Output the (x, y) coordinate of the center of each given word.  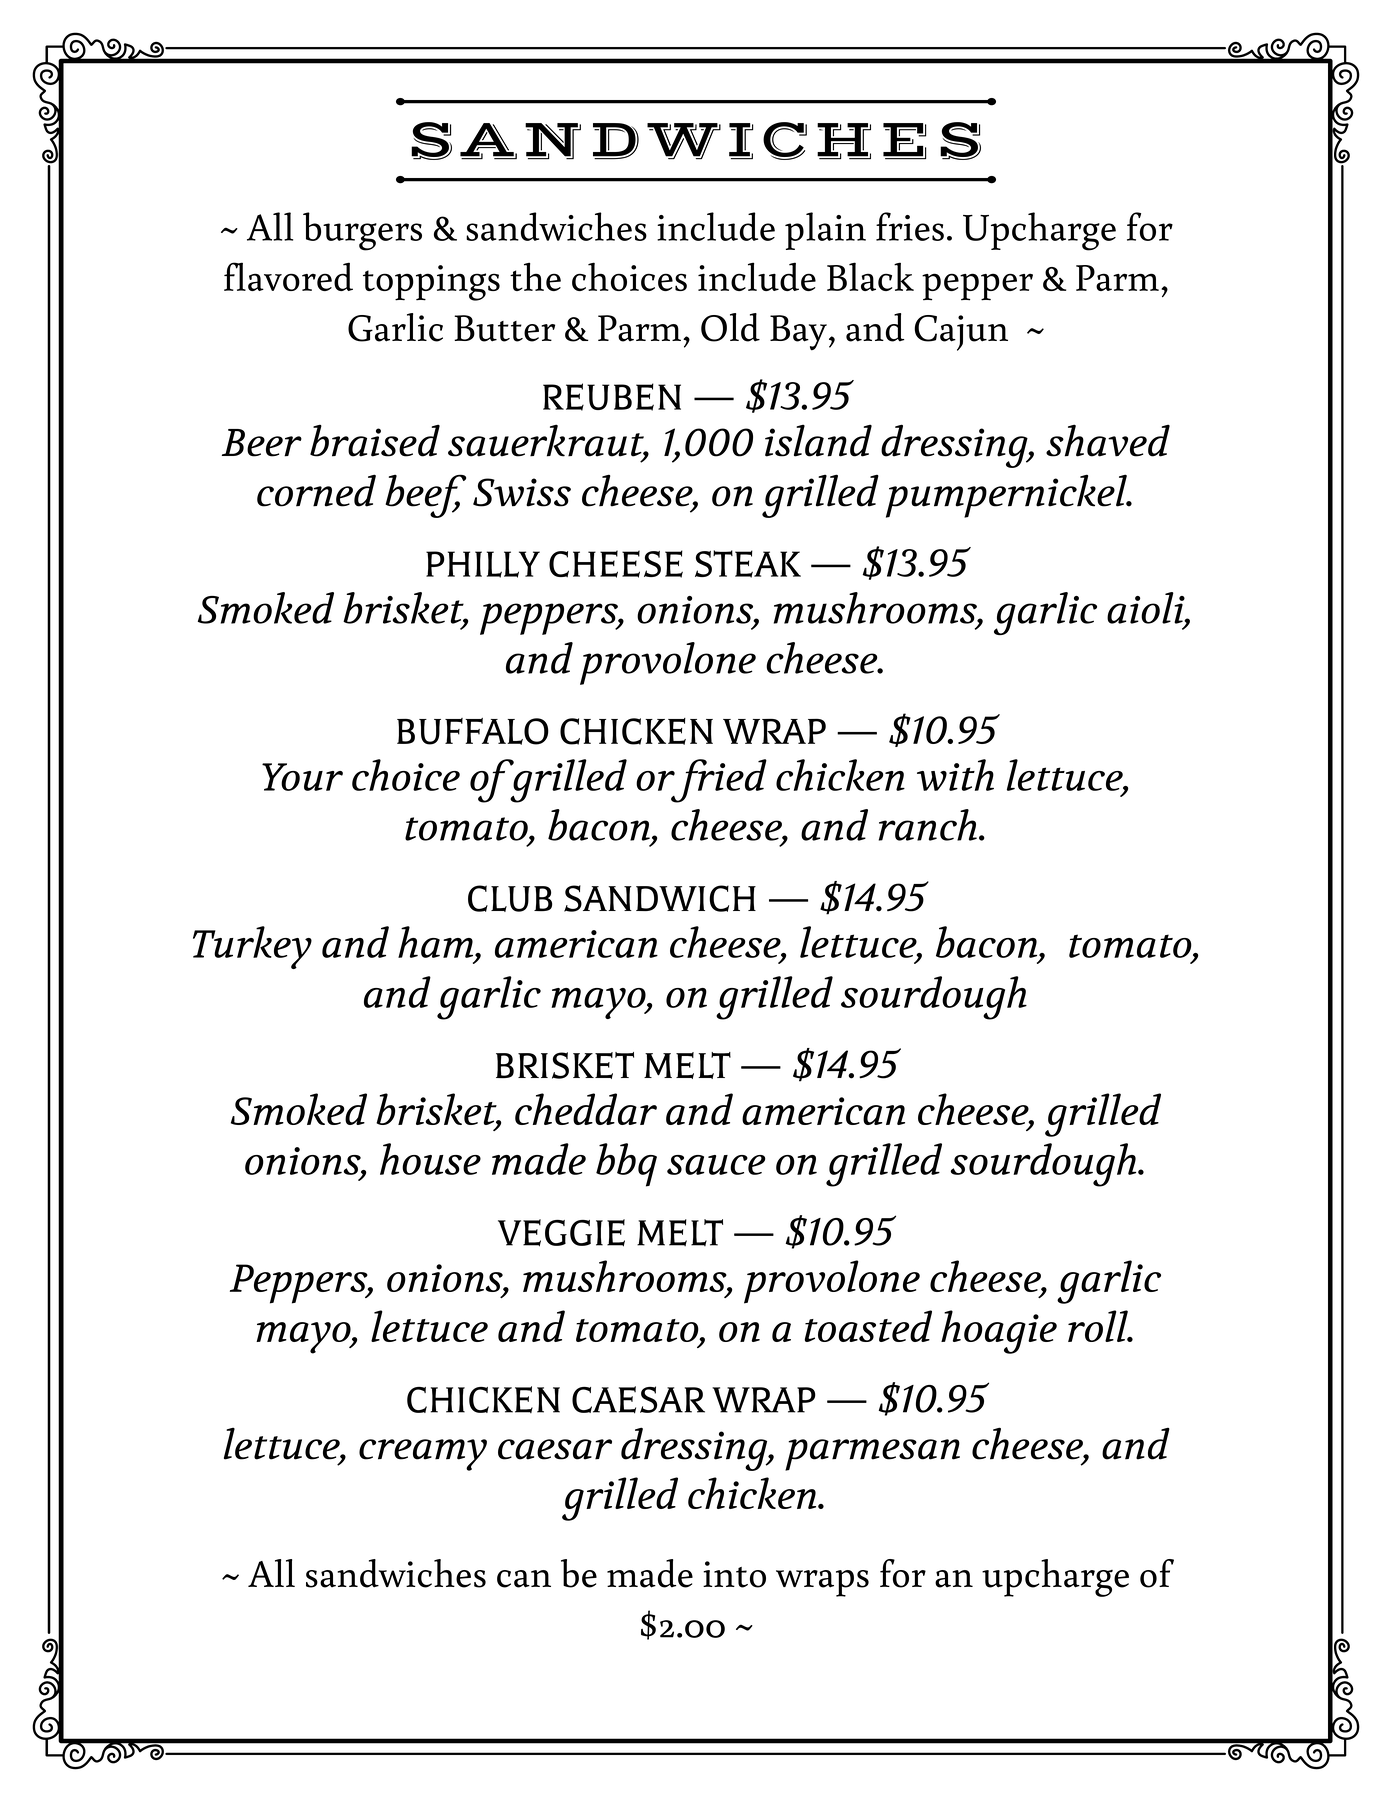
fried (718, 781)
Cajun (961, 333)
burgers (362, 231)
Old (730, 327)
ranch (928, 825)
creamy (423, 1455)
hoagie (999, 1332)
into (734, 1574)
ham (437, 942)
